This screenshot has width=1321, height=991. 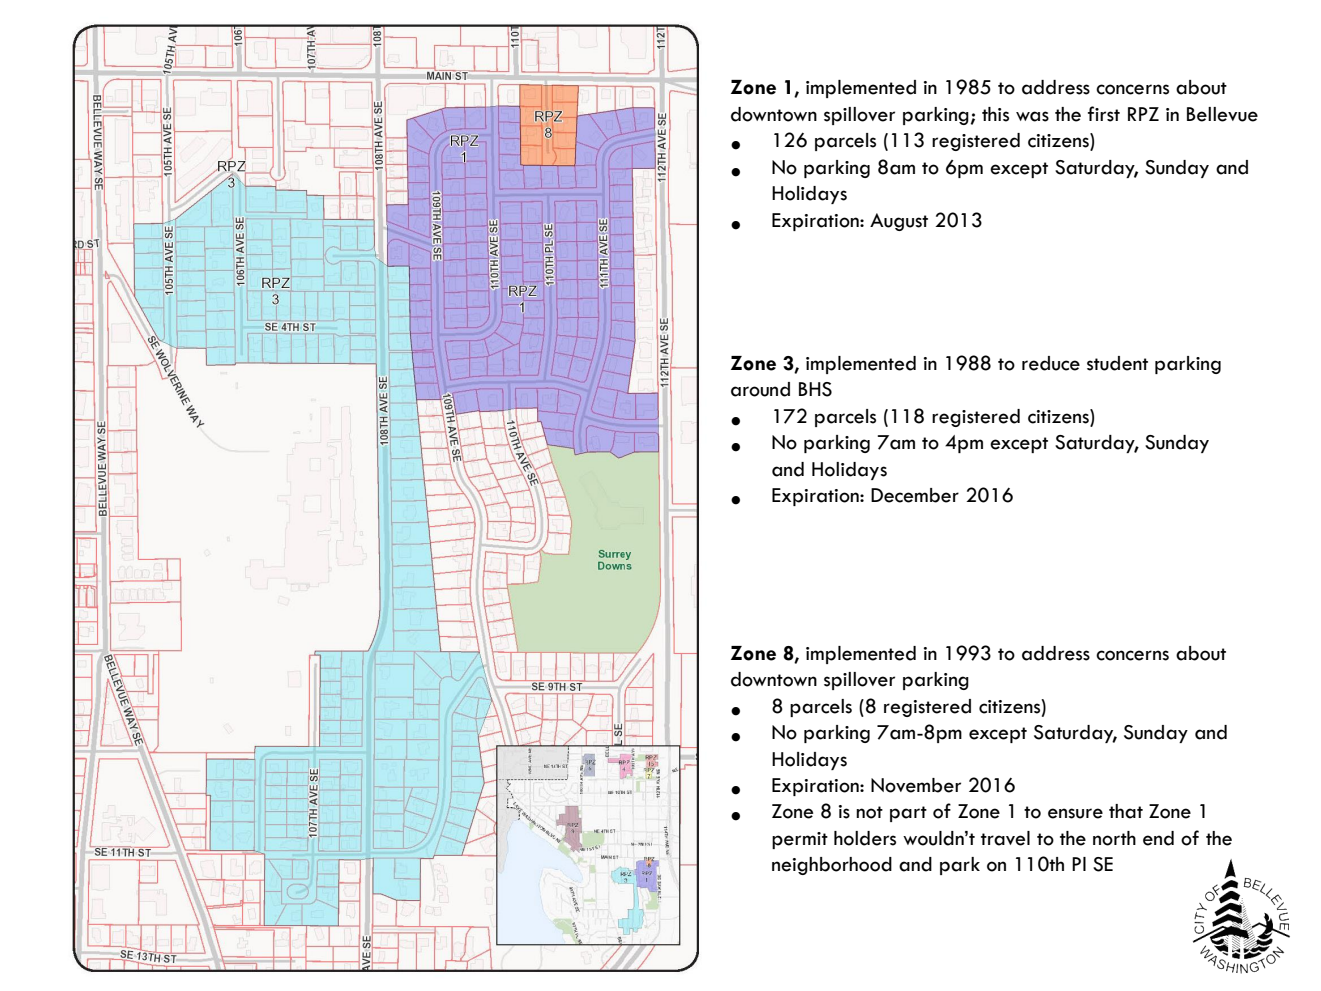 I want to click on permit, so click(x=800, y=840).
